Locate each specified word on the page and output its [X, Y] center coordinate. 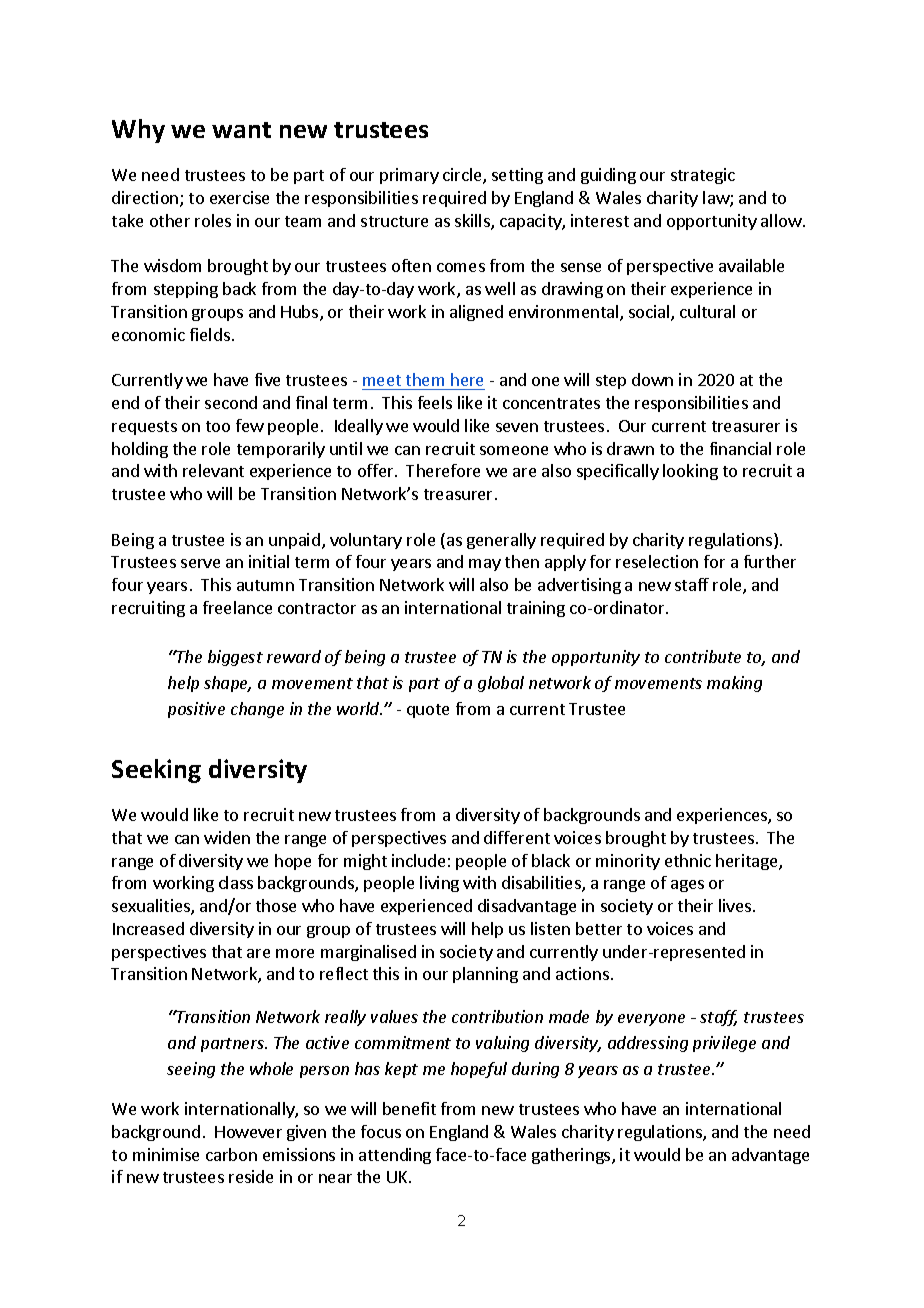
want [241, 130]
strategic [703, 176]
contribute [703, 656]
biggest [235, 658]
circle [463, 176]
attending [395, 1156]
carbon [231, 1154]
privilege [724, 1044]
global [501, 684]
